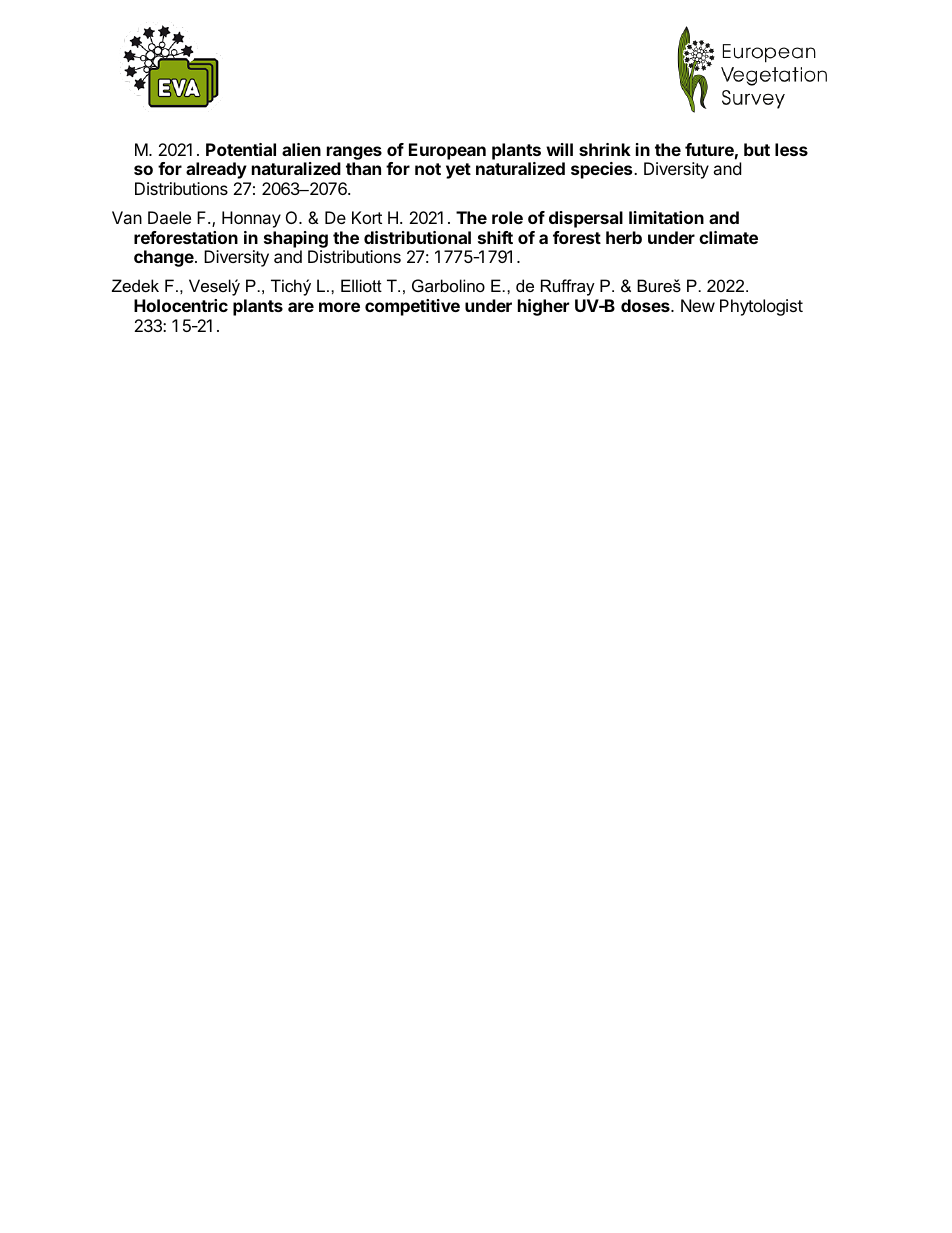 Image resolution: width=952 pixels, height=1233 pixels. I want to click on European, so click(447, 151).
